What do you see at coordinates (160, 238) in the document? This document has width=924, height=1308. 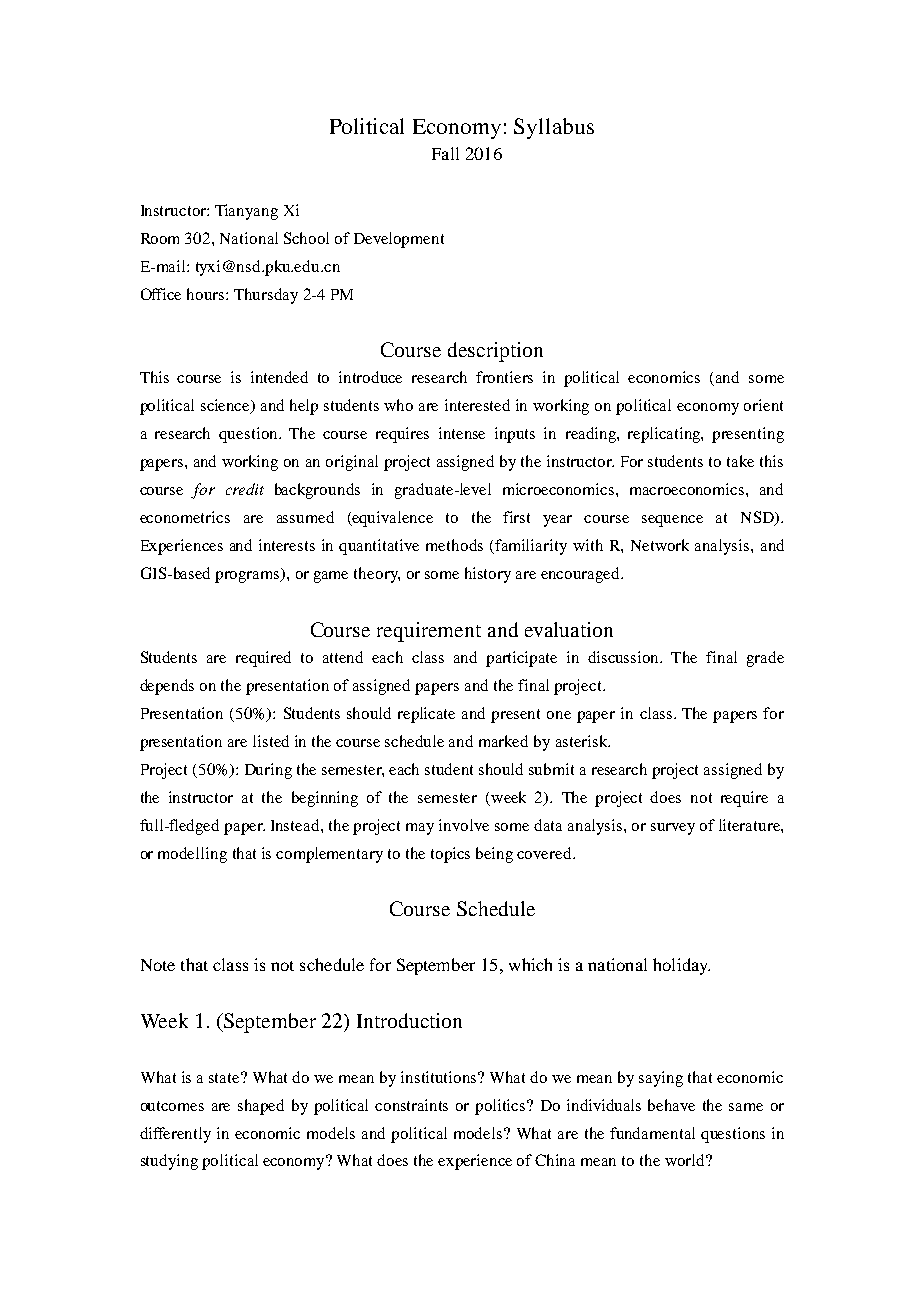 I see `Room` at bounding box center [160, 238].
